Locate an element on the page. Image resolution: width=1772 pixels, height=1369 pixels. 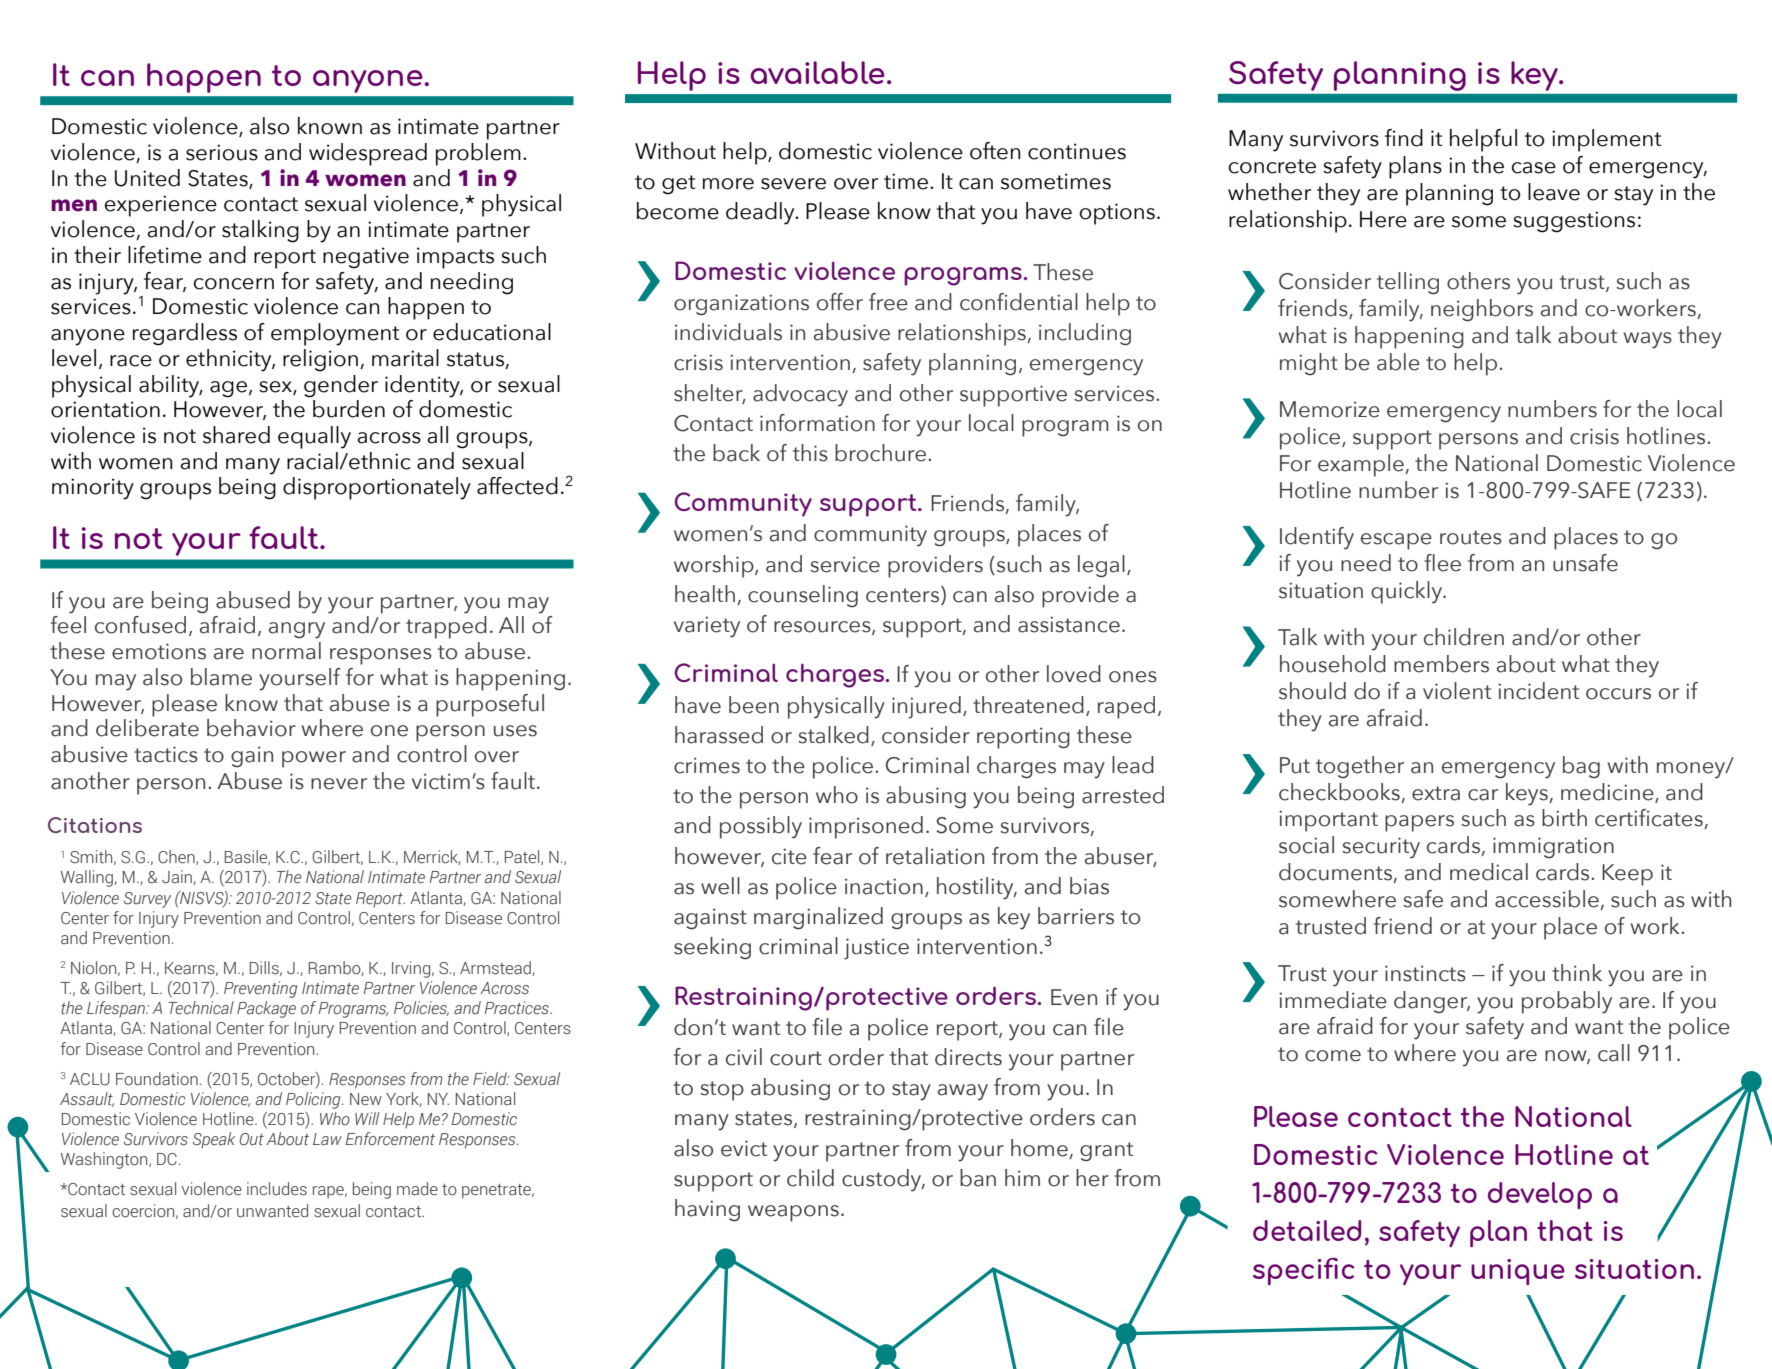
severe is located at coordinates (793, 184).
